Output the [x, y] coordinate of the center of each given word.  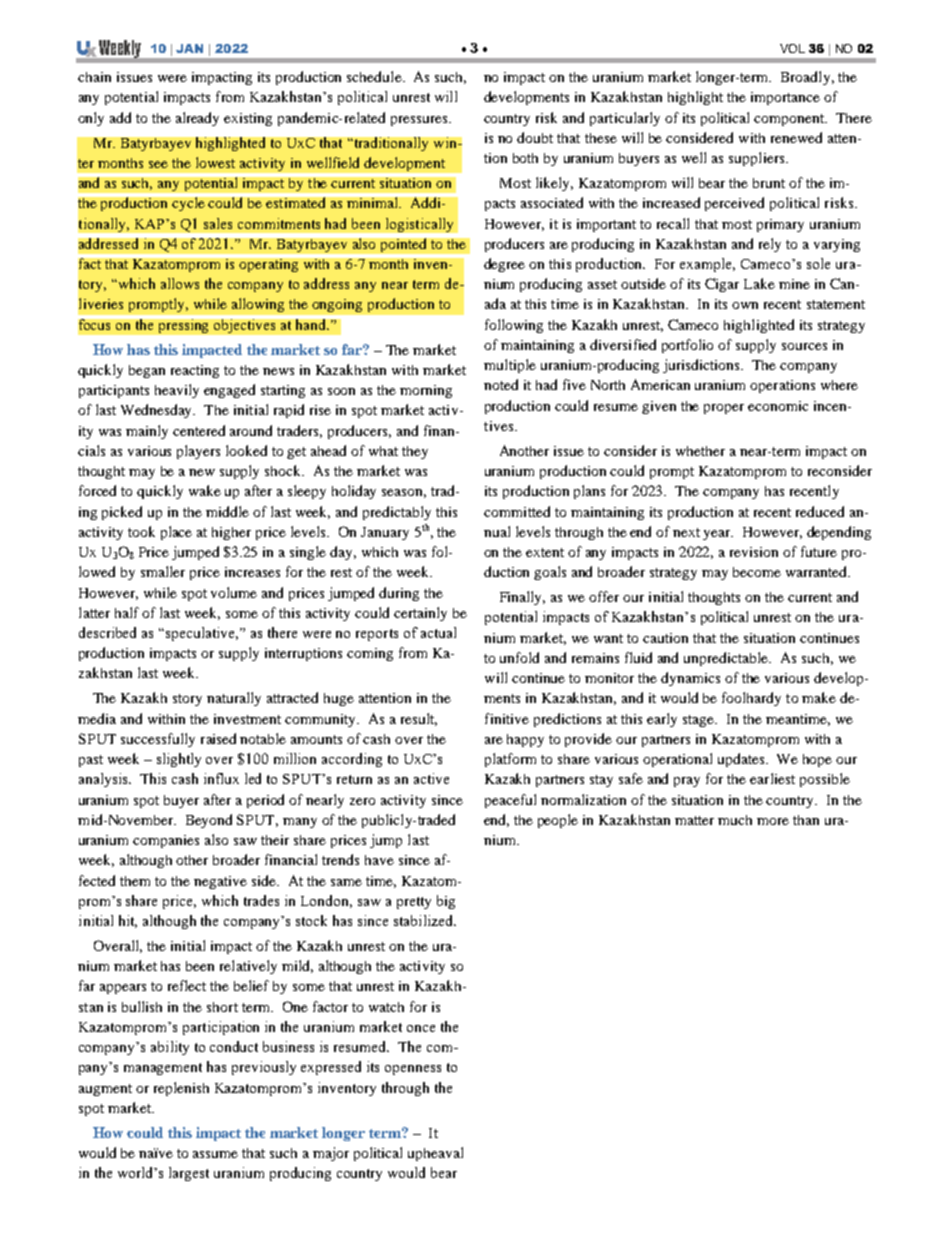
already [197, 119]
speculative [202, 634]
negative [220, 882]
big [446, 902]
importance [785, 98]
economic [778, 406]
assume [215, 1154]
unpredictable [727, 659]
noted [501, 384]
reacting [195, 371]
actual [438, 632]
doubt [535, 137]
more [773, 821]
